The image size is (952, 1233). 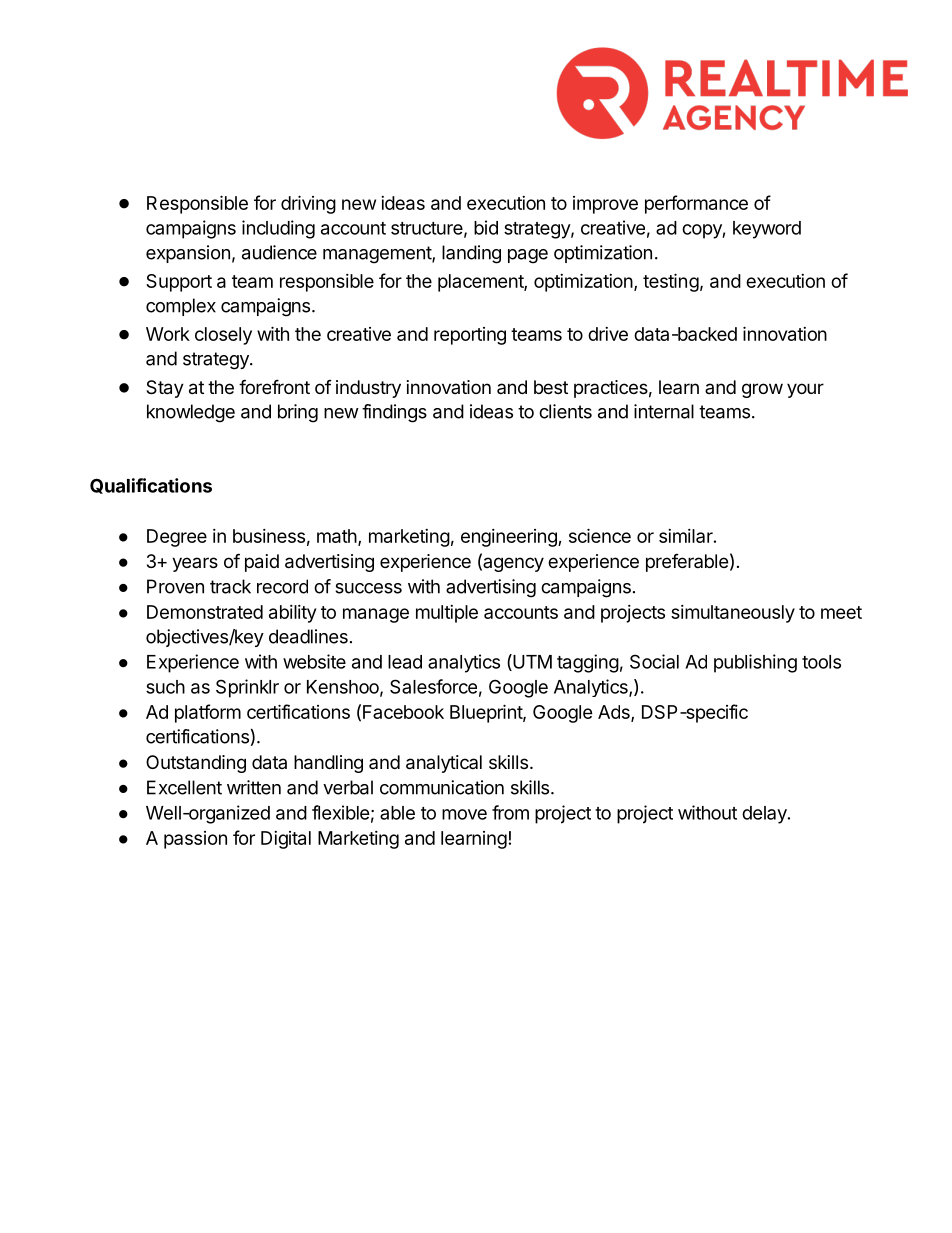 I want to click on including, so click(x=278, y=229).
